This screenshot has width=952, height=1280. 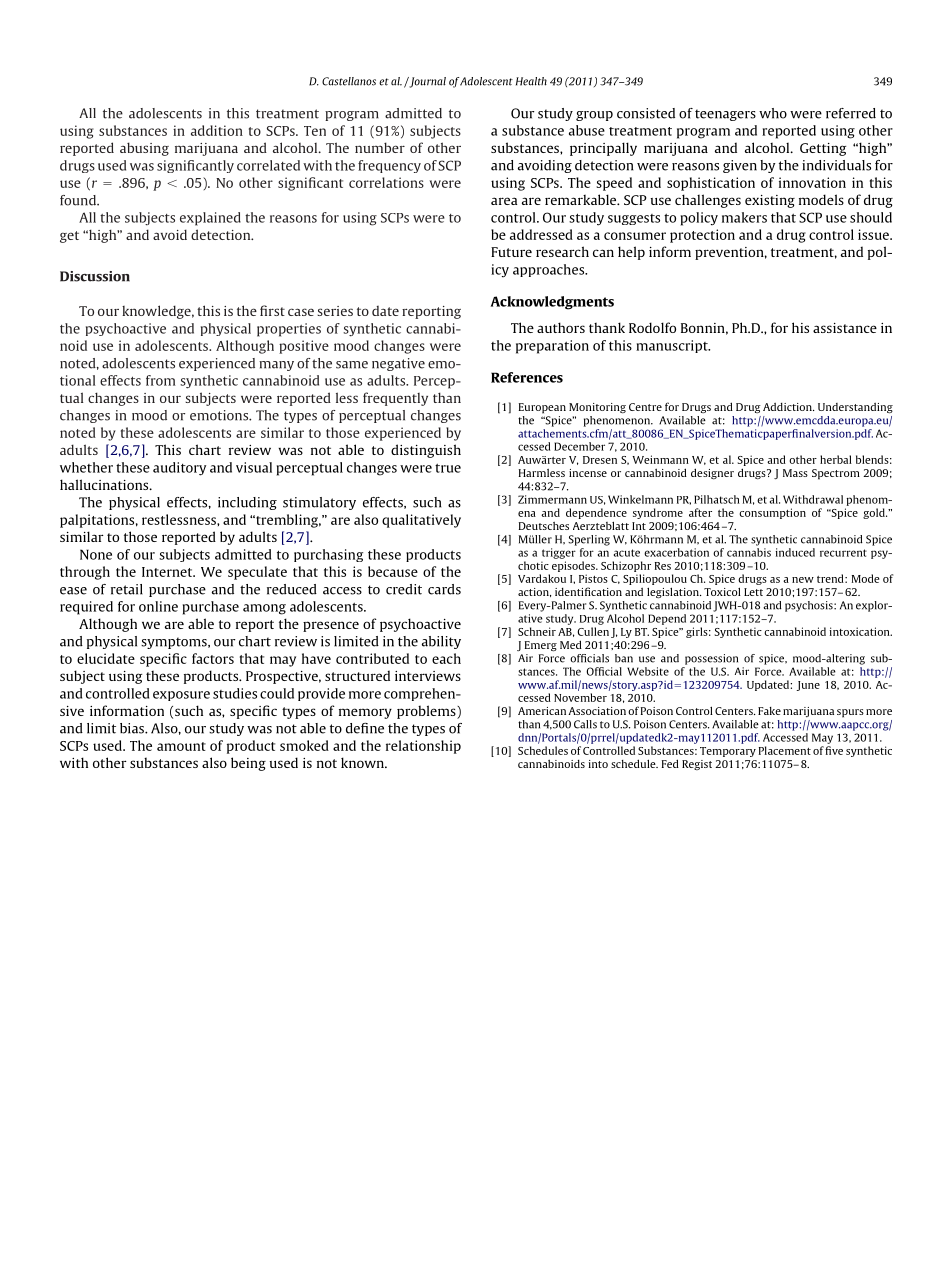 What do you see at coordinates (95, 276) in the screenshot?
I see `Discussion` at bounding box center [95, 276].
